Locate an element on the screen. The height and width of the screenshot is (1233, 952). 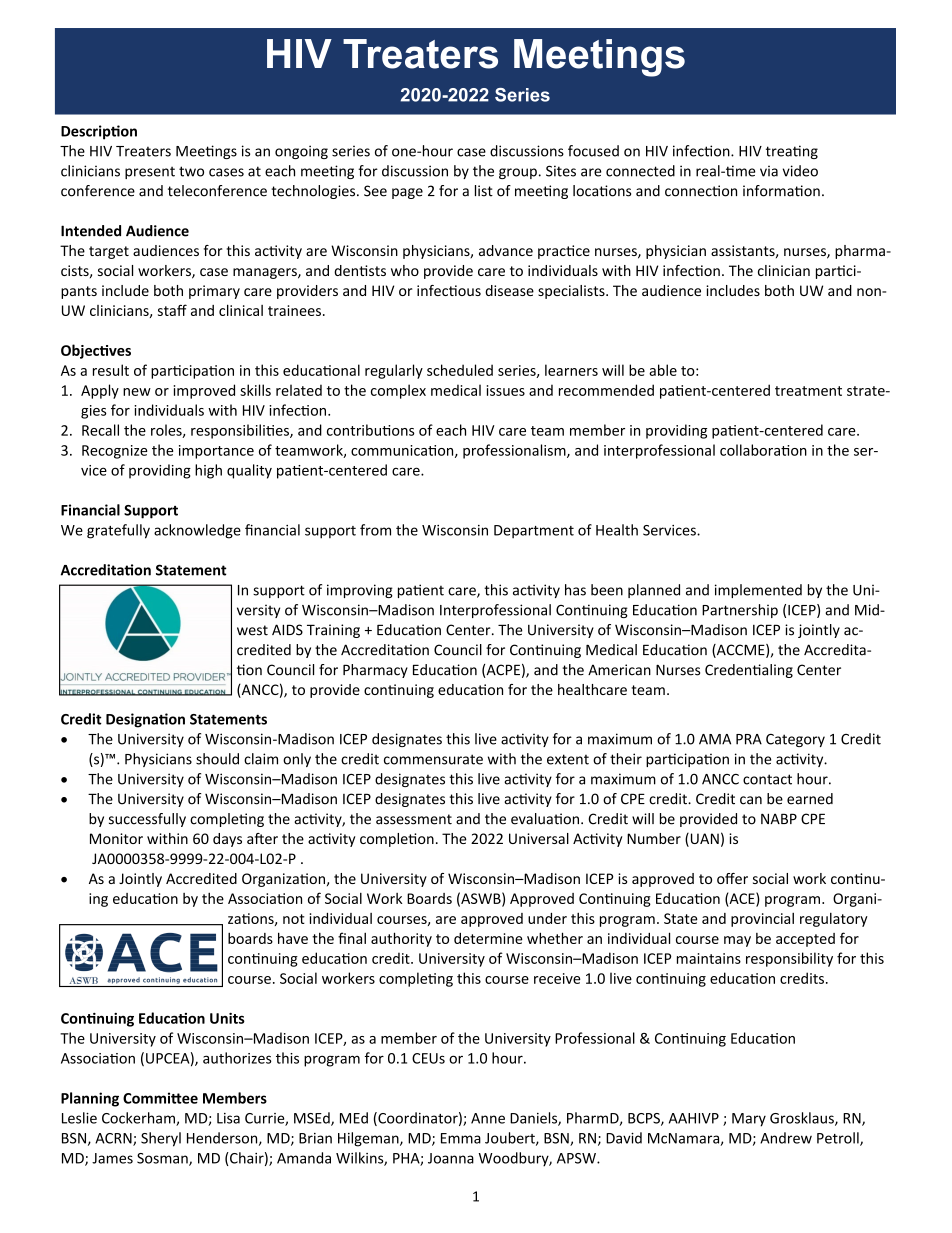
Andrew is located at coordinates (786, 1138).
